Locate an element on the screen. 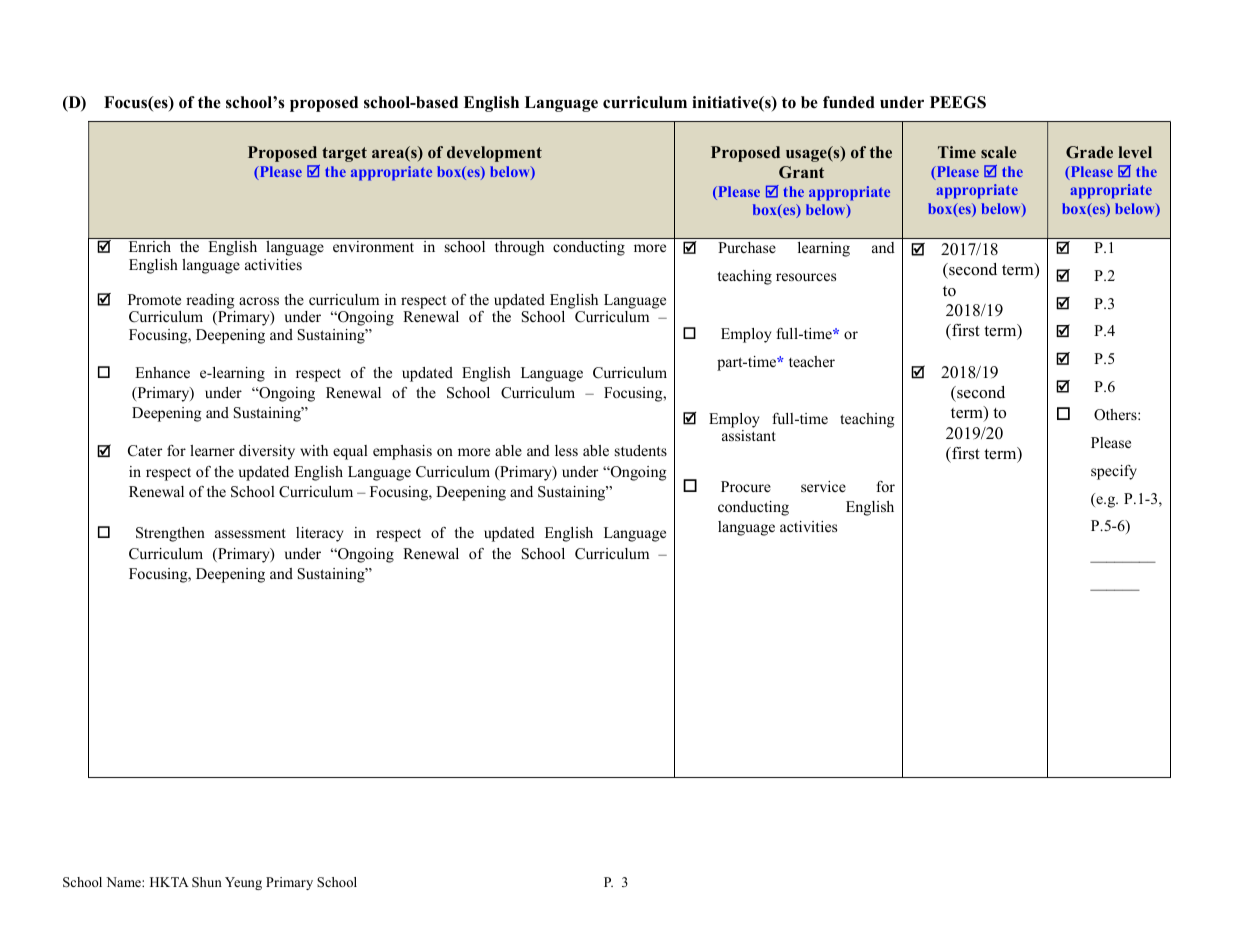 The width and height of the screenshot is (1233, 952). resources is located at coordinates (806, 277).
